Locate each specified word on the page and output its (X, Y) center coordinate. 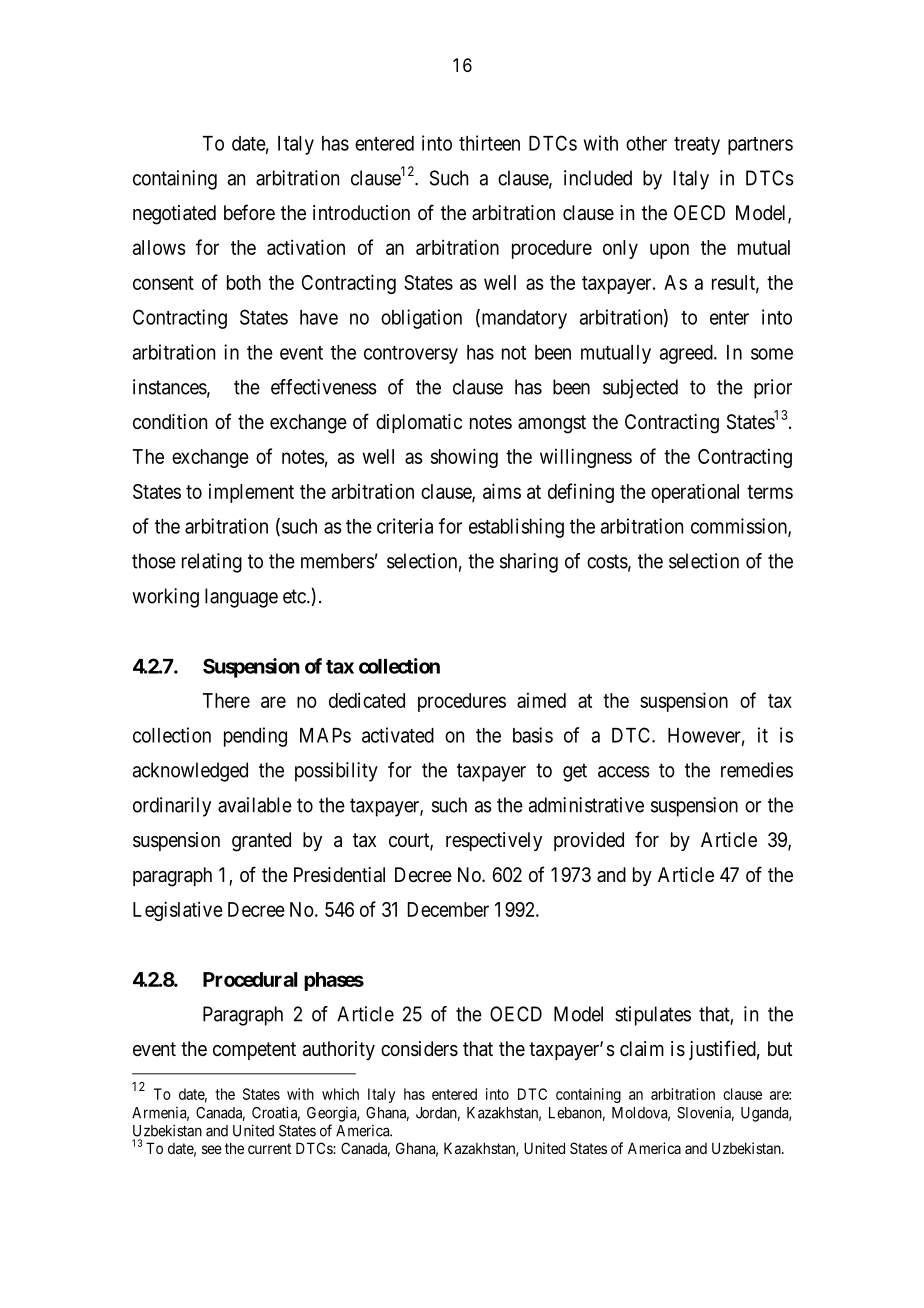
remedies (757, 770)
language (241, 598)
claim (642, 1049)
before (249, 212)
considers (419, 1049)
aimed (541, 700)
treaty (697, 146)
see (212, 1149)
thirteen (489, 143)
